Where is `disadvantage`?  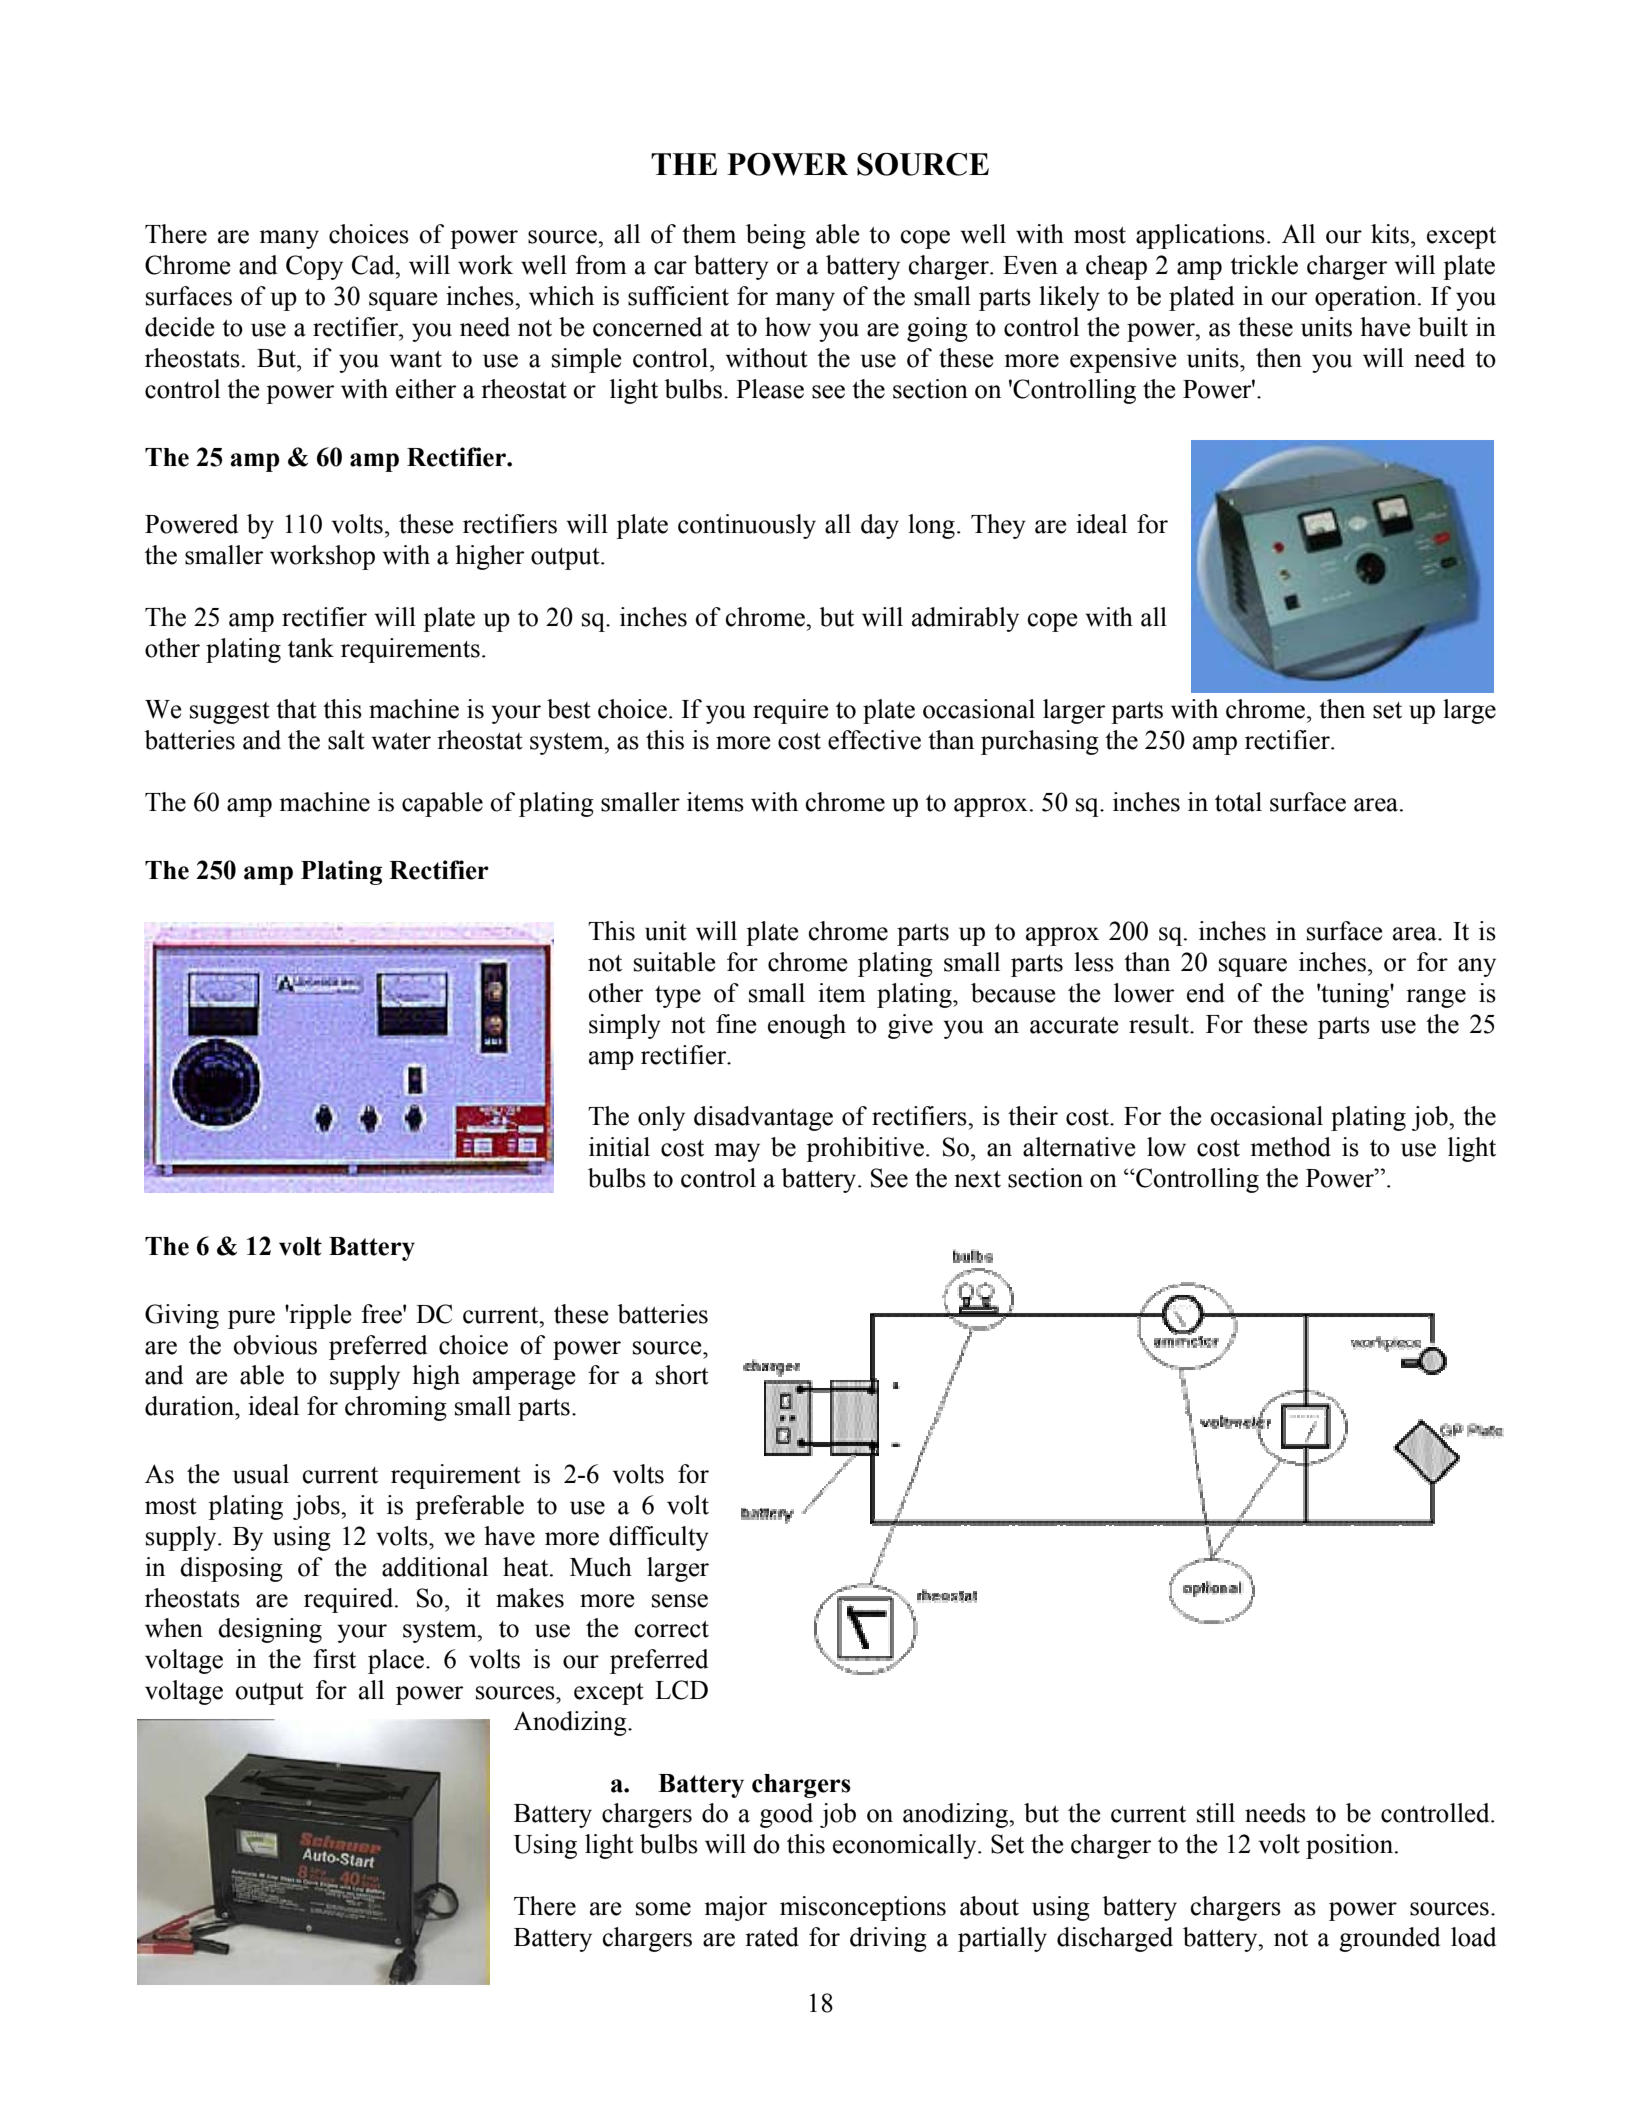
disadvantage is located at coordinates (763, 1118).
